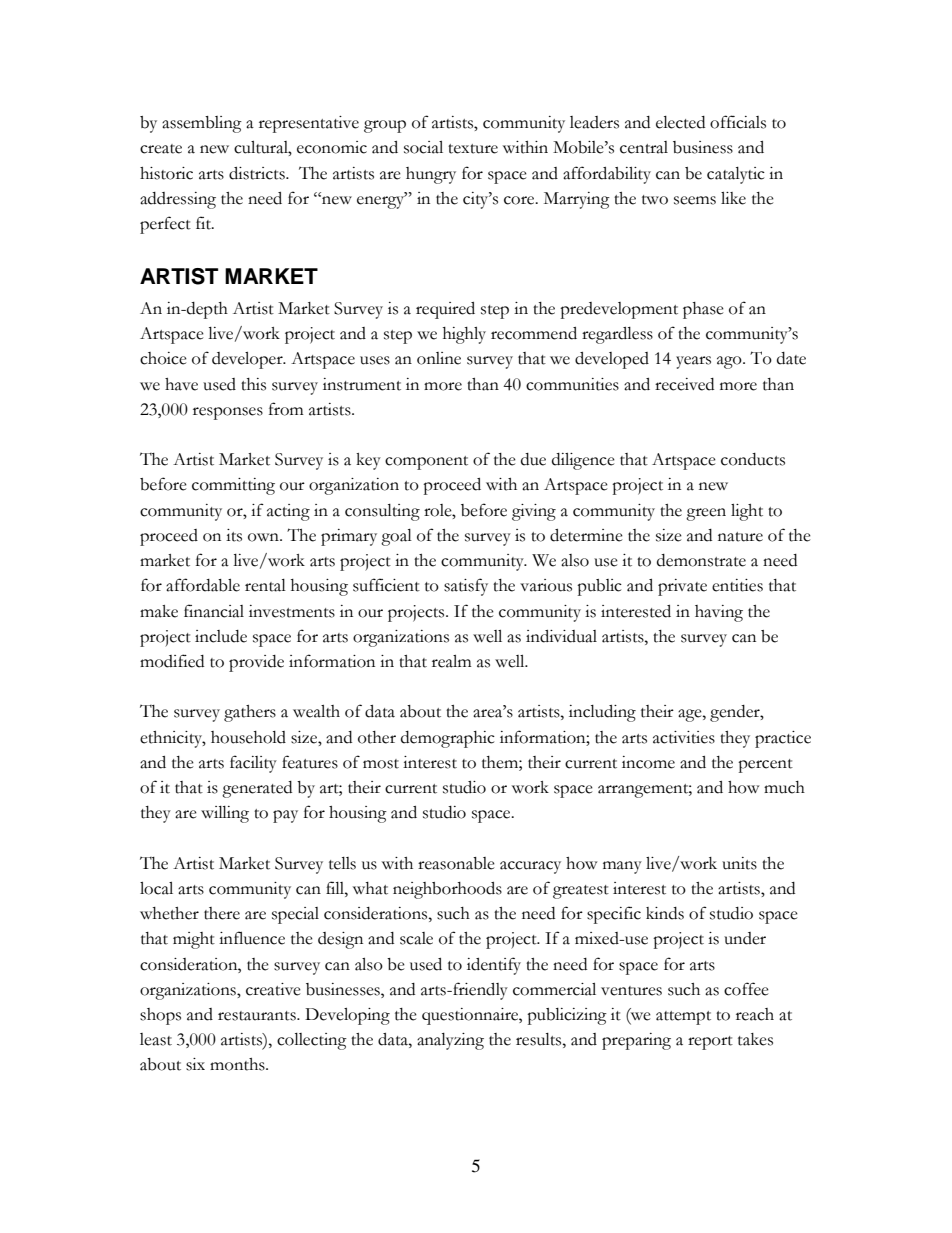  I want to click on texture, so click(473, 149).
